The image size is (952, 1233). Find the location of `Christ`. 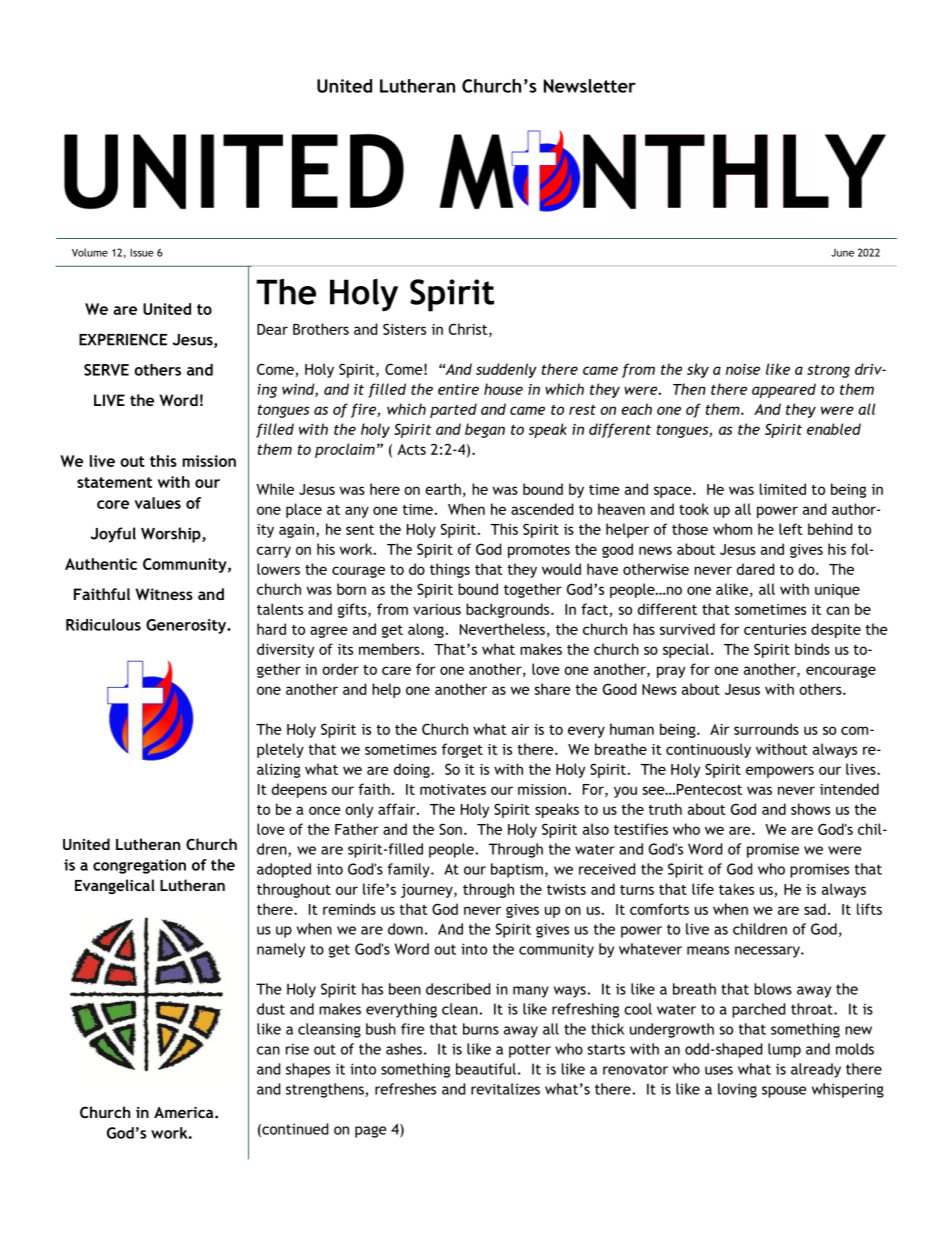

Christ is located at coordinates (469, 330).
